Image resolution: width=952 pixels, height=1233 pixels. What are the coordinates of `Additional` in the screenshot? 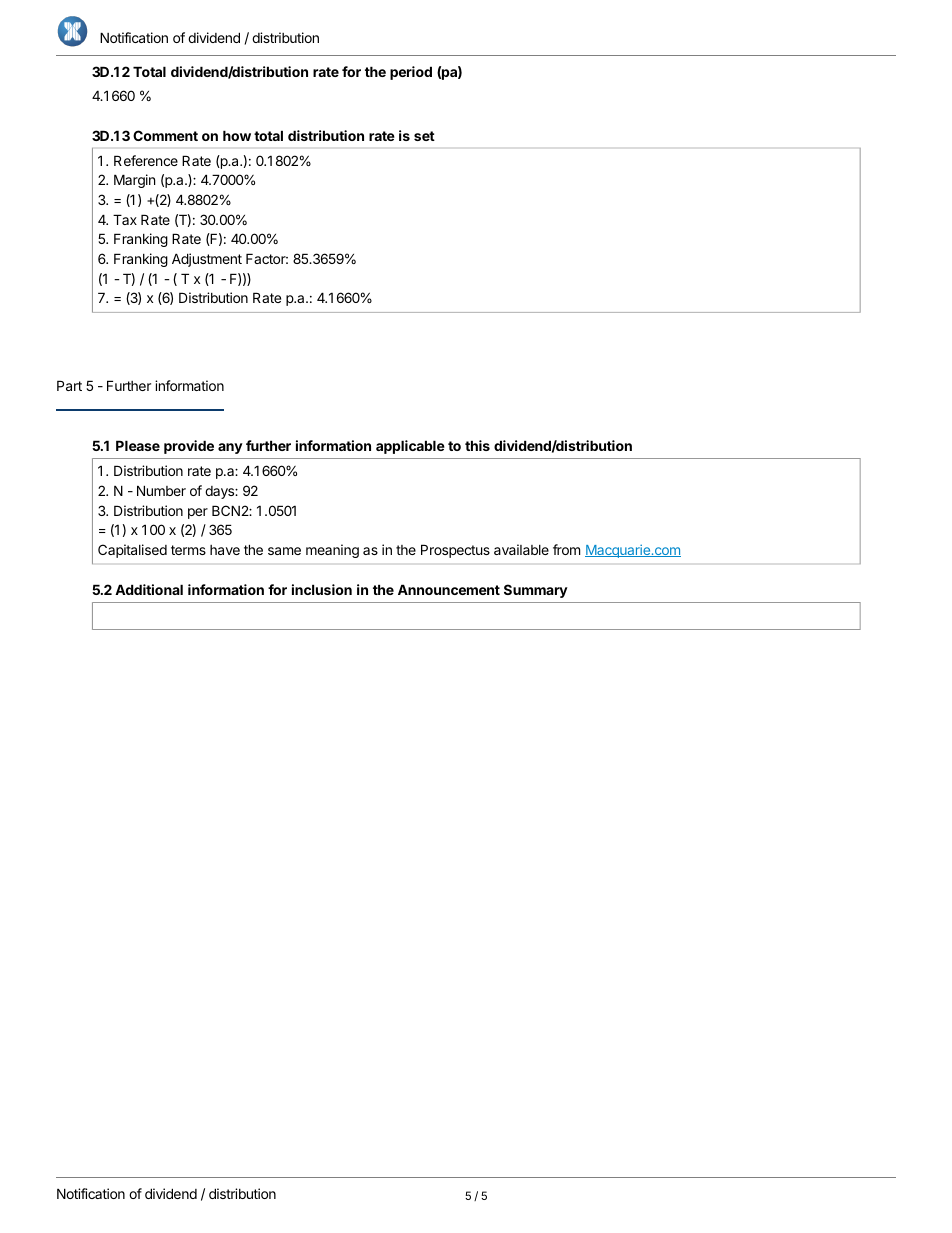 It's located at (149, 589).
